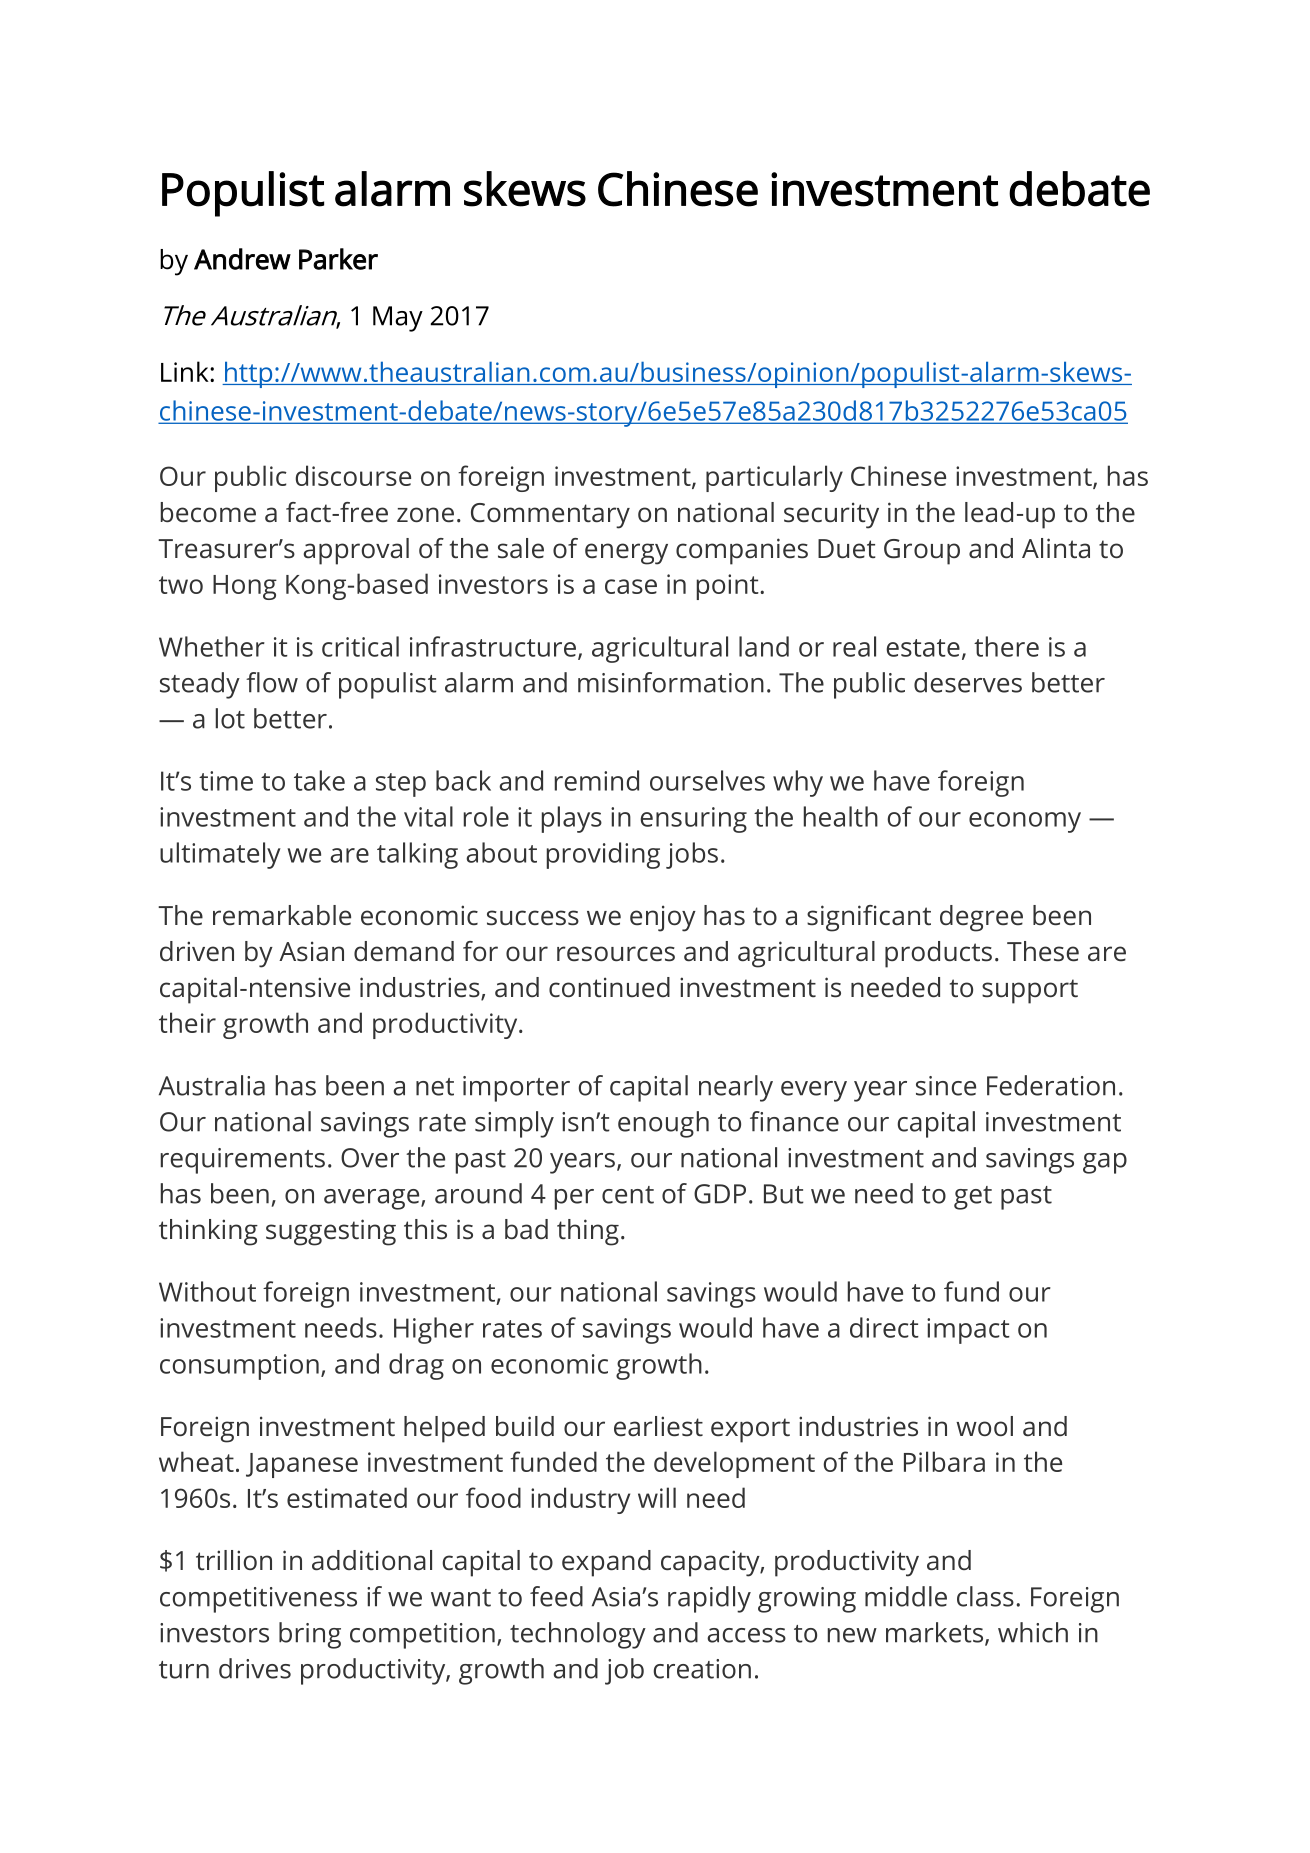 This page has height=1853, width=1310. Describe the element at coordinates (398, 319) in the page. I see `May` at that location.
